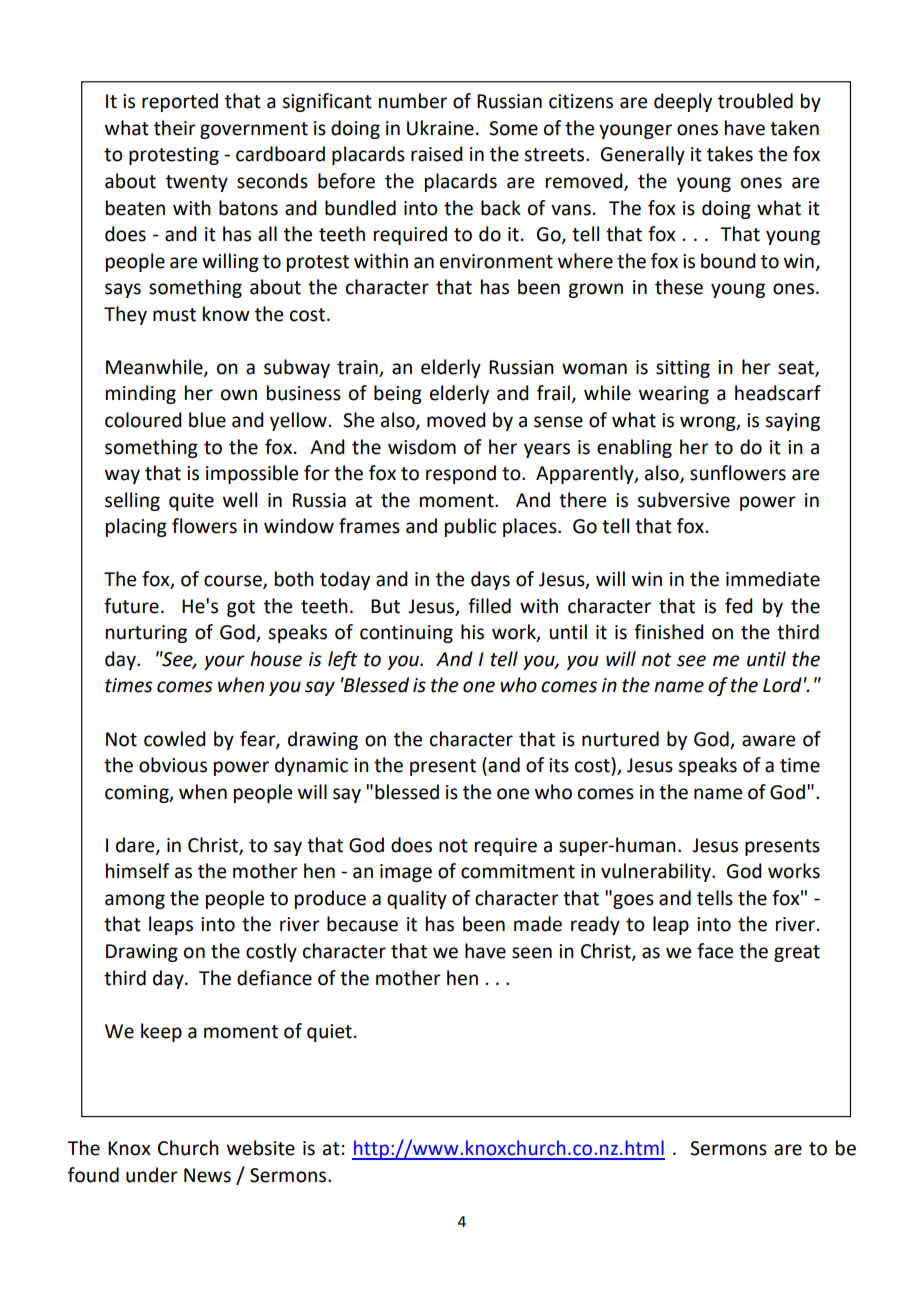 The height and width of the page is (1308, 924). Describe the element at coordinates (669, 632) in the page. I see `finished` at that location.
